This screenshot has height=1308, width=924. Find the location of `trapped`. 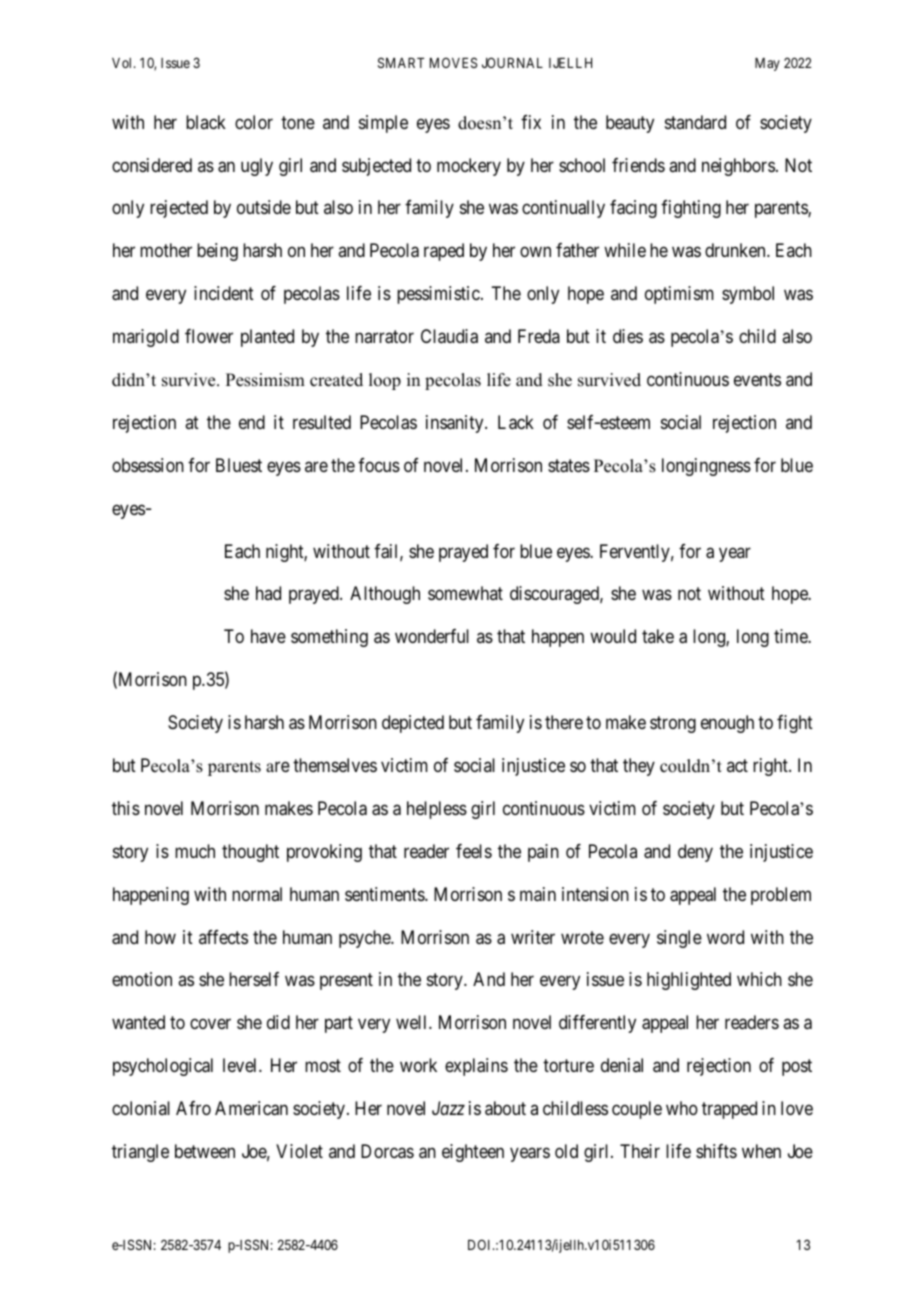

trapped is located at coordinates (729, 1110).
